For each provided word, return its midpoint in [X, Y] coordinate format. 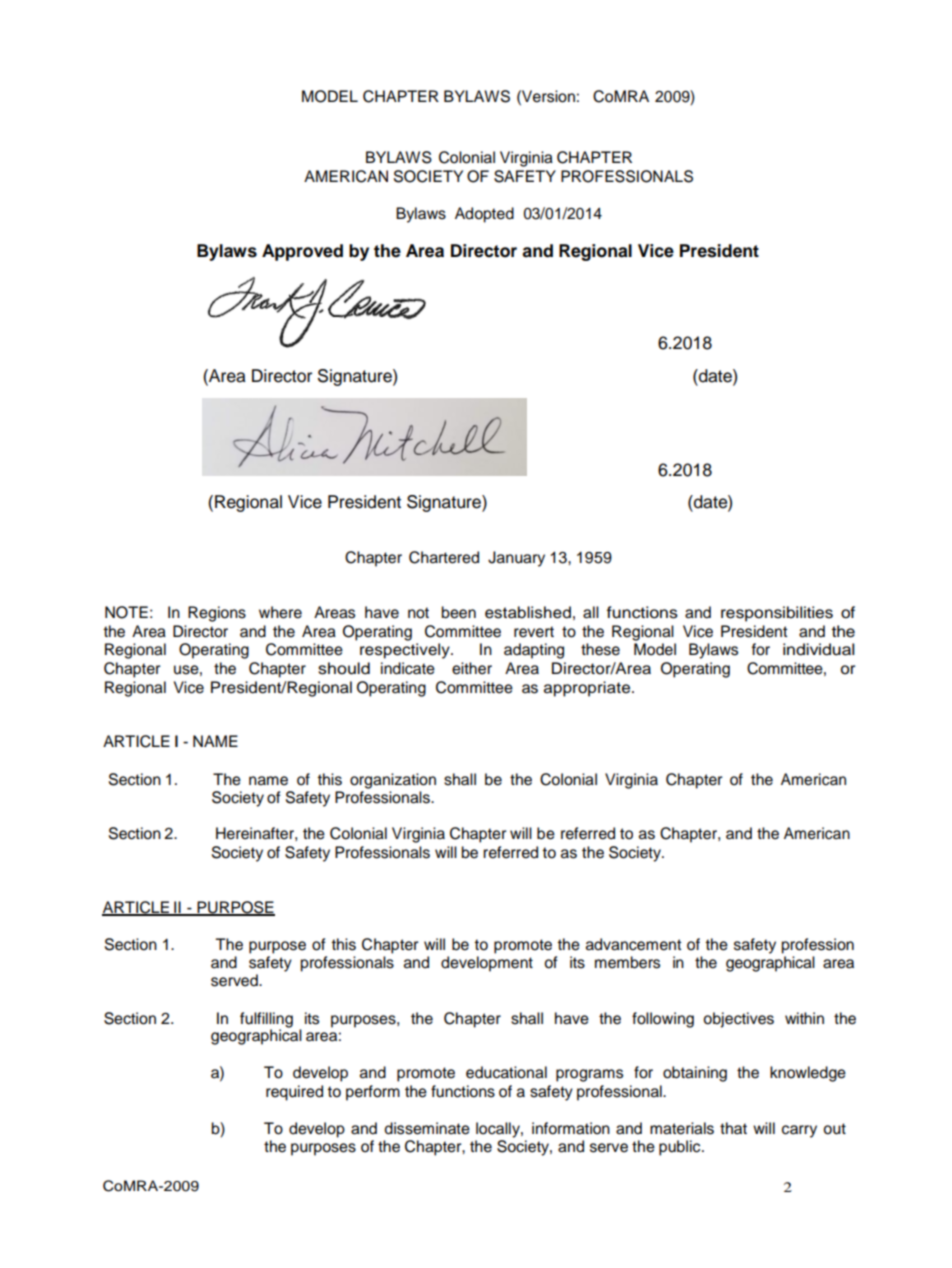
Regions [217, 614]
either [472, 668]
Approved [302, 252]
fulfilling [266, 1021]
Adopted [484, 215]
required [294, 1093]
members [627, 962]
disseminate [427, 1128]
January [516, 559]
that [733, 1128]
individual [818, 649]
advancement [634, 944]
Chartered [444, 557]
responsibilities [777, 614]
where [280, 612]
